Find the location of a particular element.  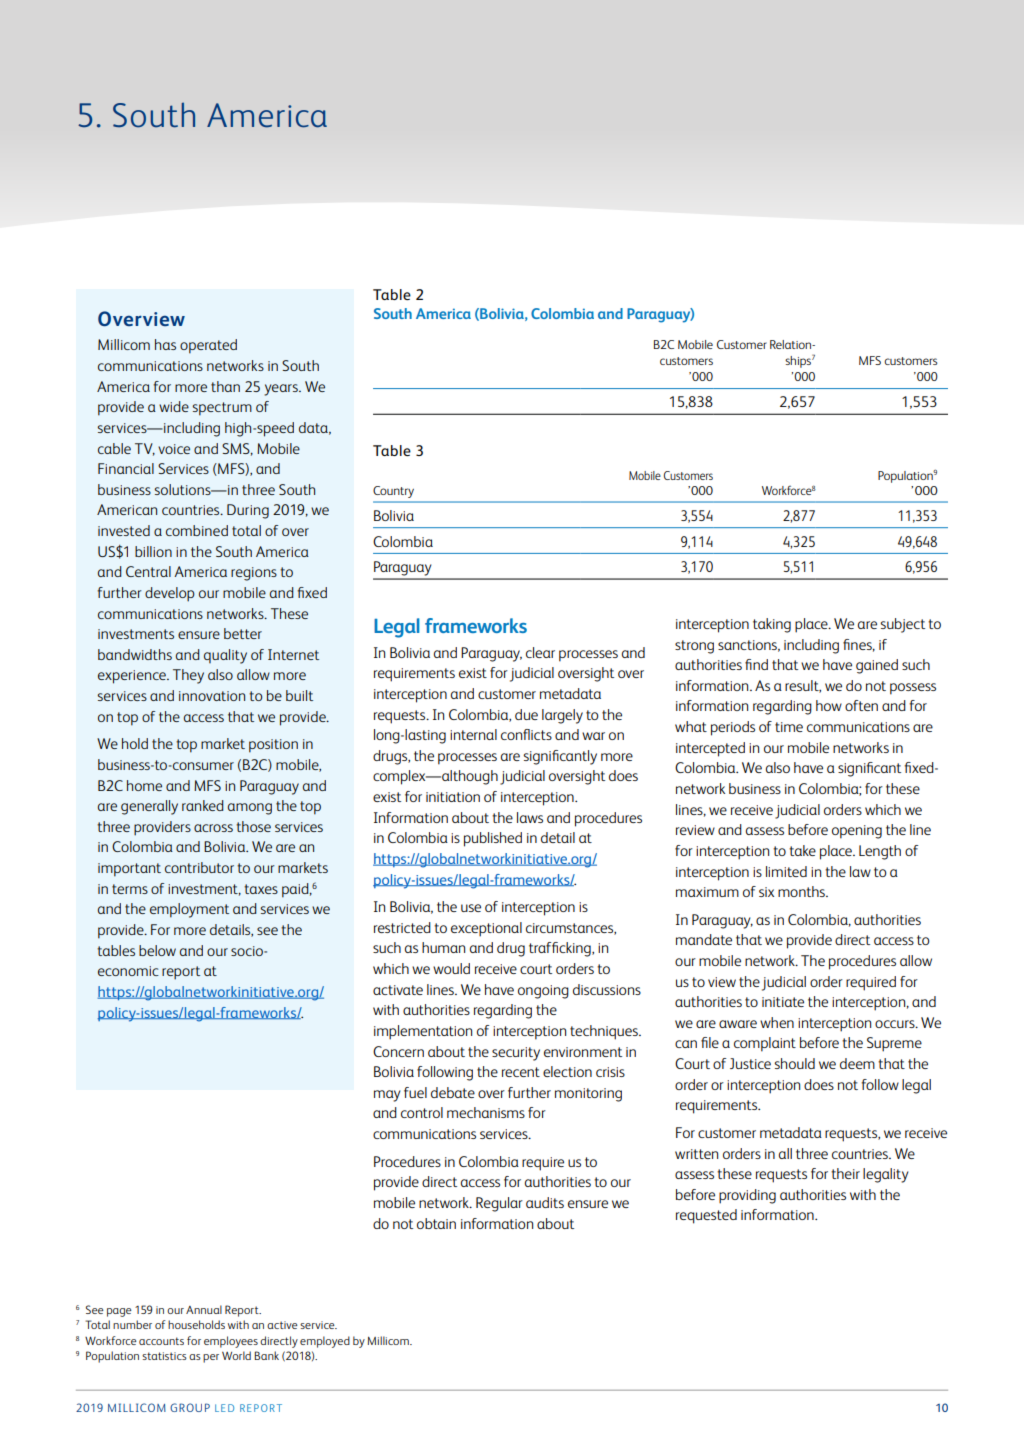

employed is located at coordinates (325, 1342).
